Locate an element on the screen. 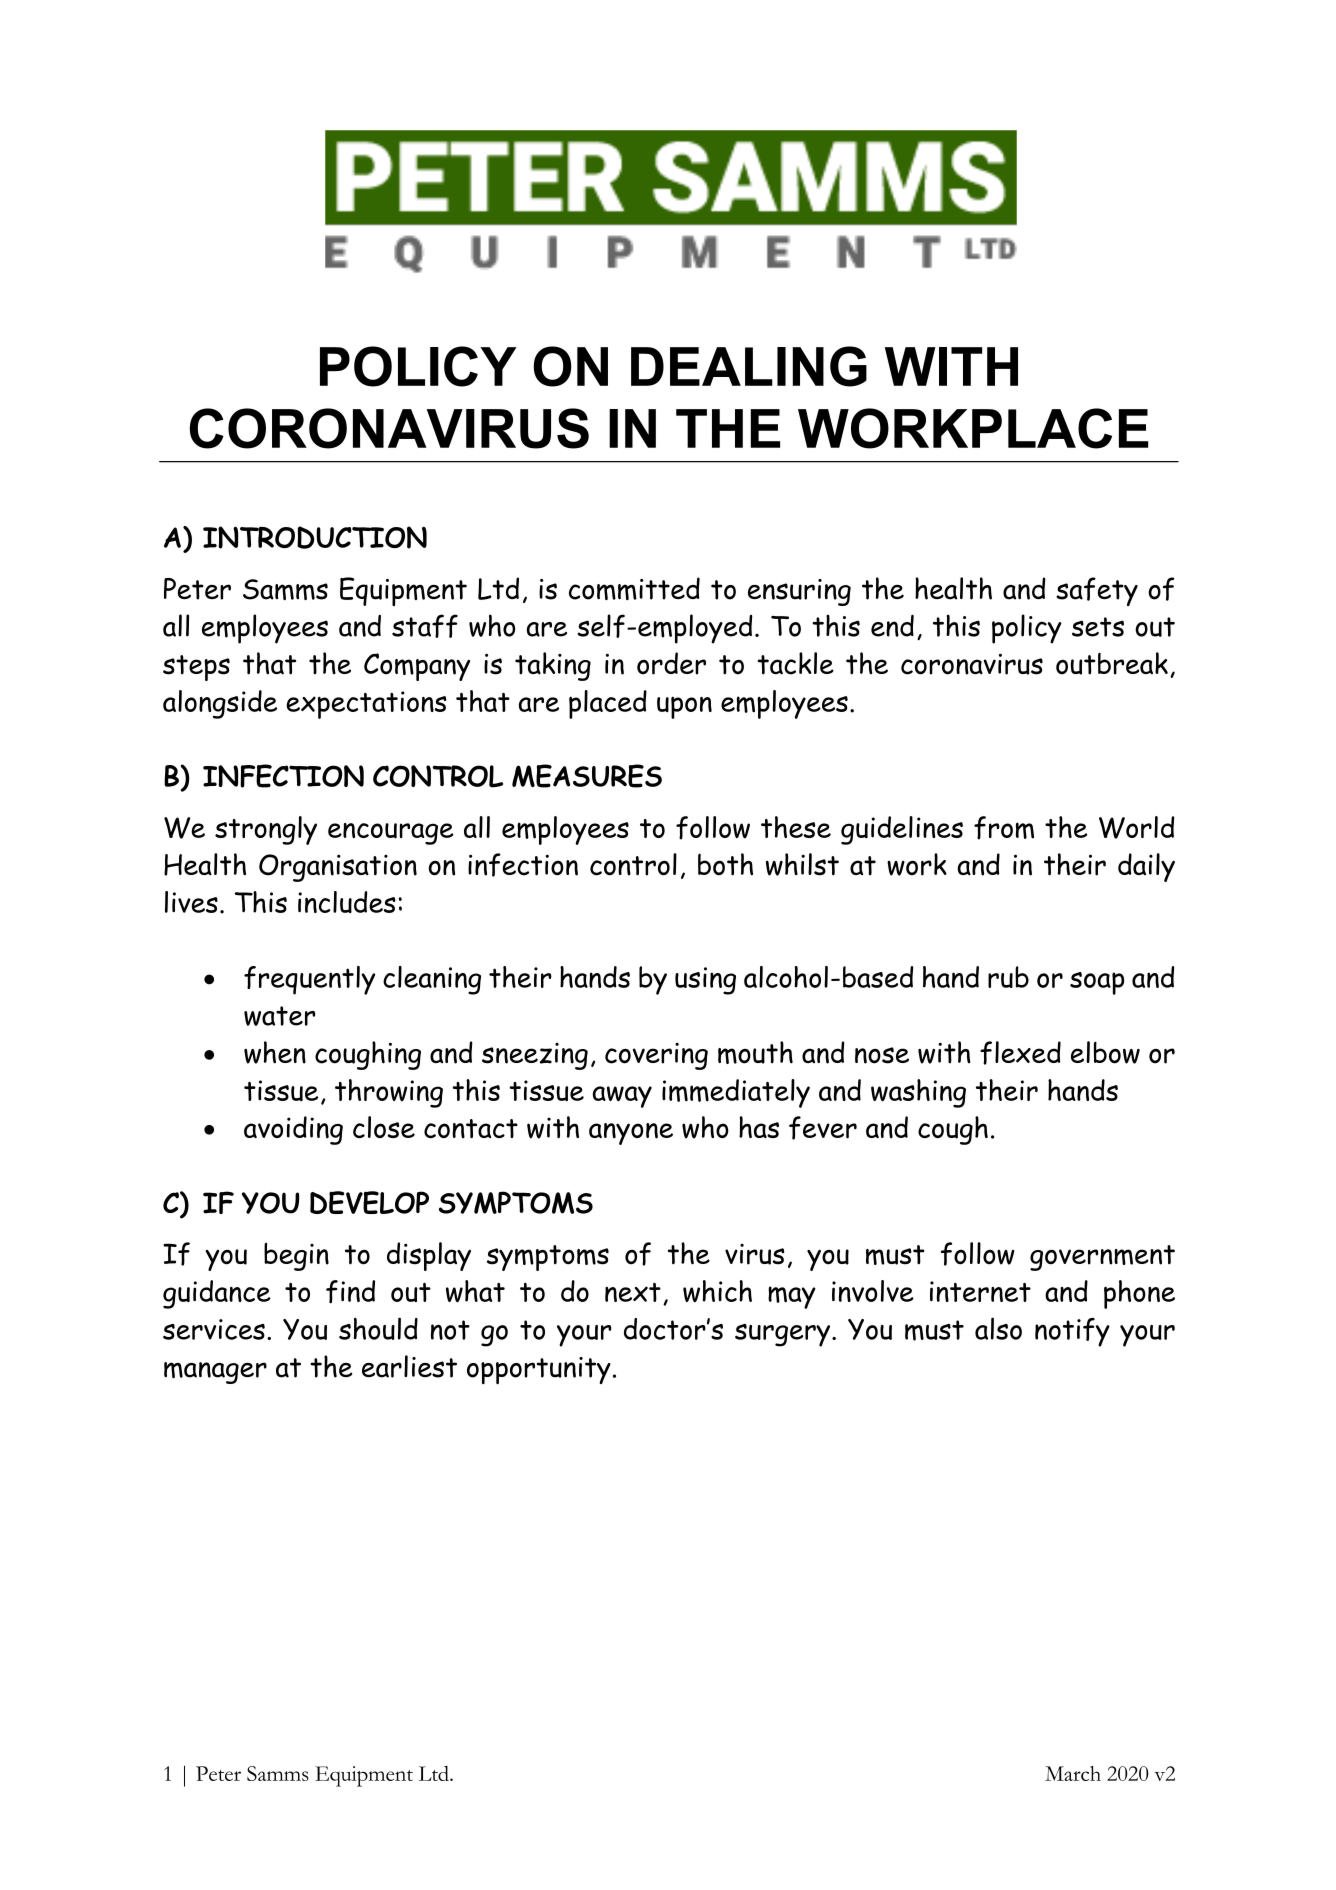  when is located at coordinates (275, 1052).
